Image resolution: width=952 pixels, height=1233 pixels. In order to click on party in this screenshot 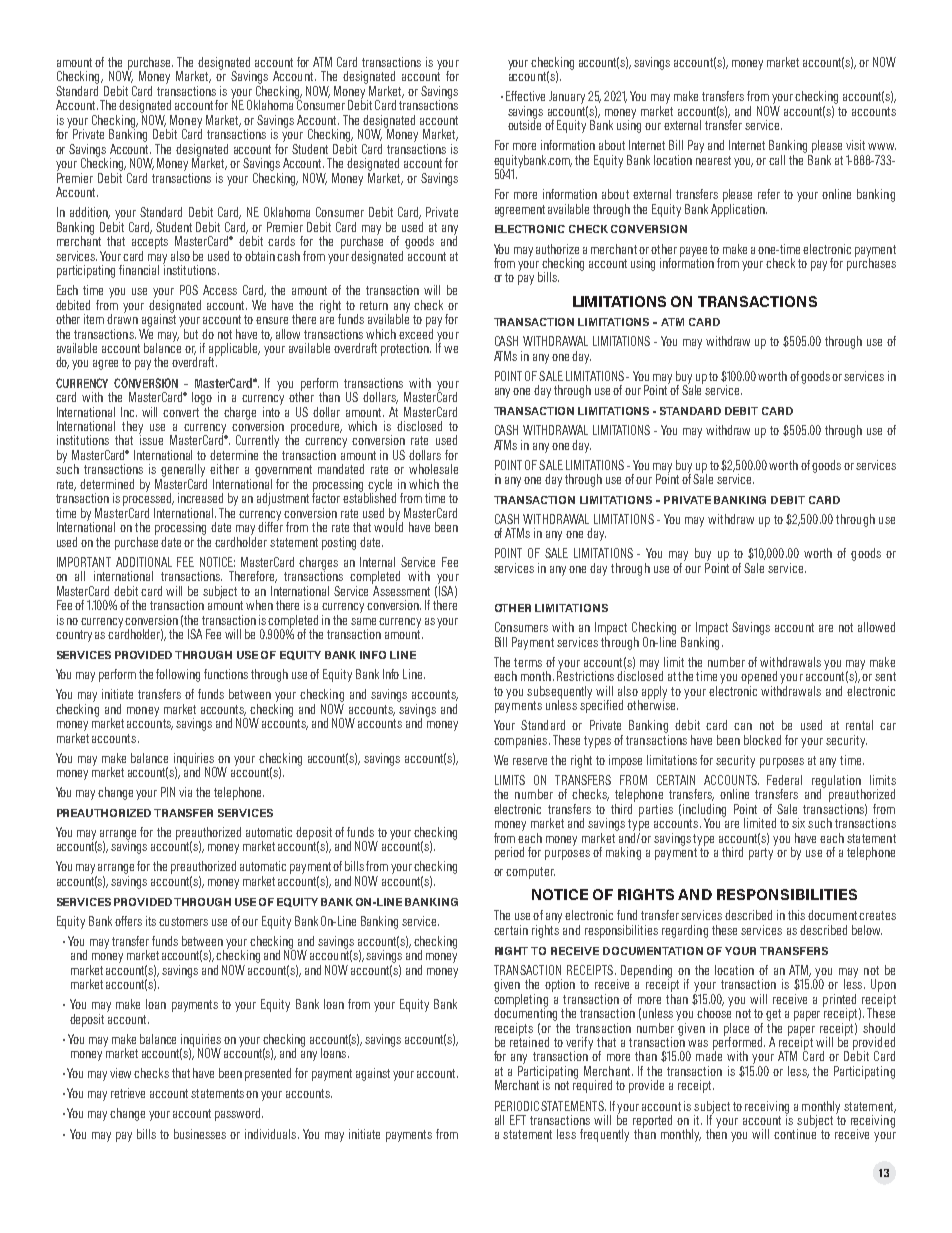, I will do `click(761, 854)`.
